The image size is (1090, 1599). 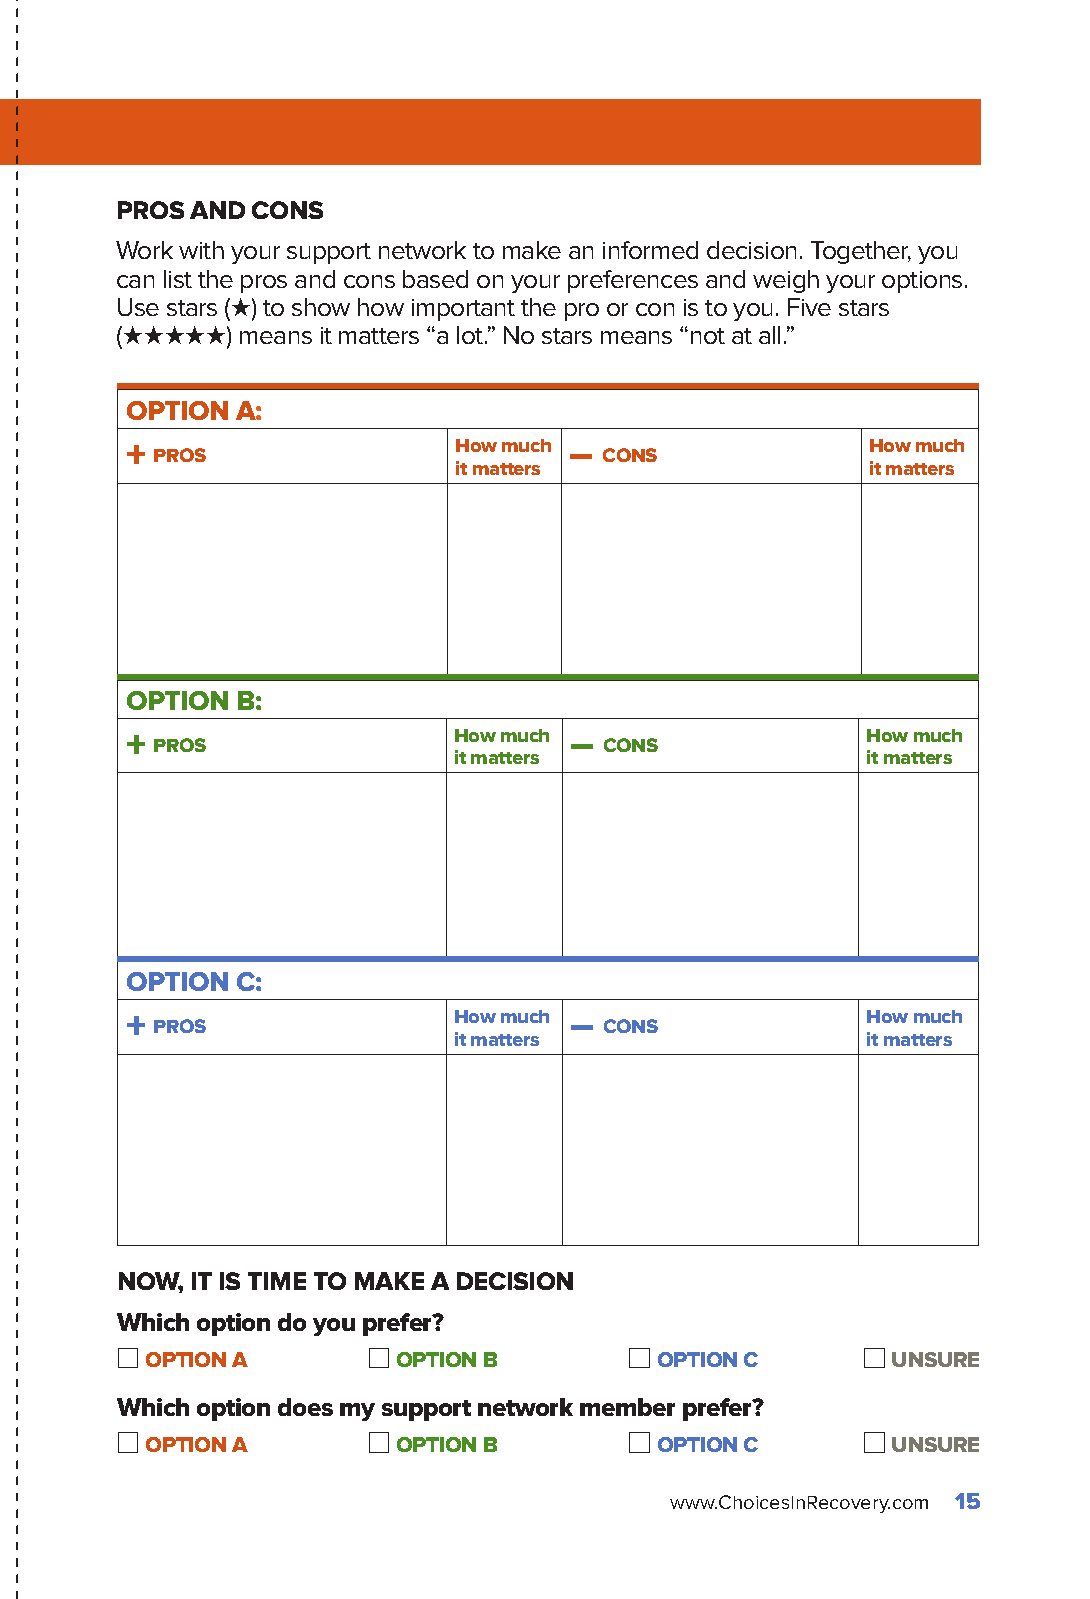 What do you see at coordinates (769, 335) in the page?
I see `all` at bounding box center [769, 335].
